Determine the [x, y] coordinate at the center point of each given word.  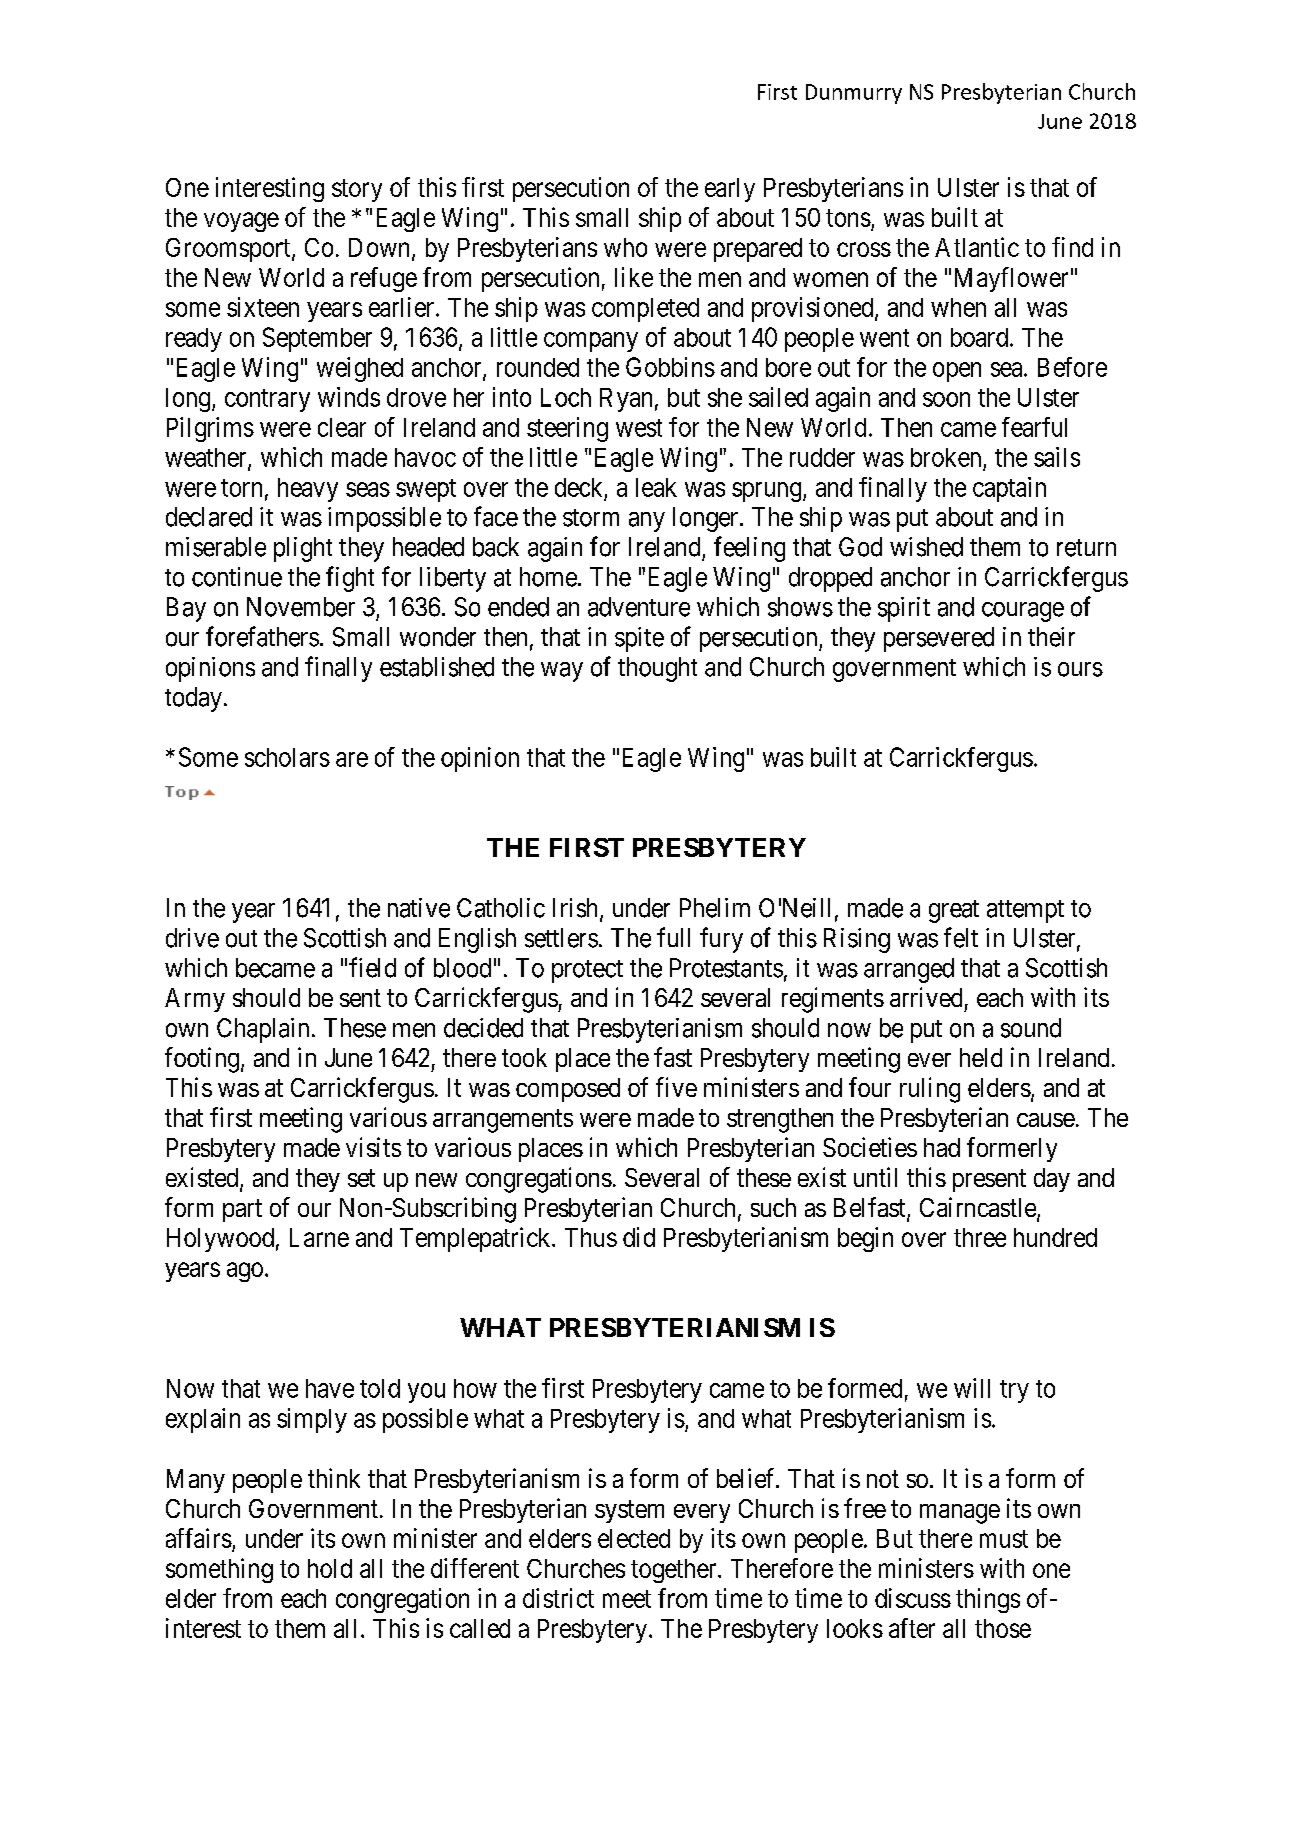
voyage [241, 222]
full [673, 937]
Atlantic [977, 247]
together [675, 1571]
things [988, 1600]
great [954, 911]
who [625, 247]
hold [330, 1568]
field [372, 967]
